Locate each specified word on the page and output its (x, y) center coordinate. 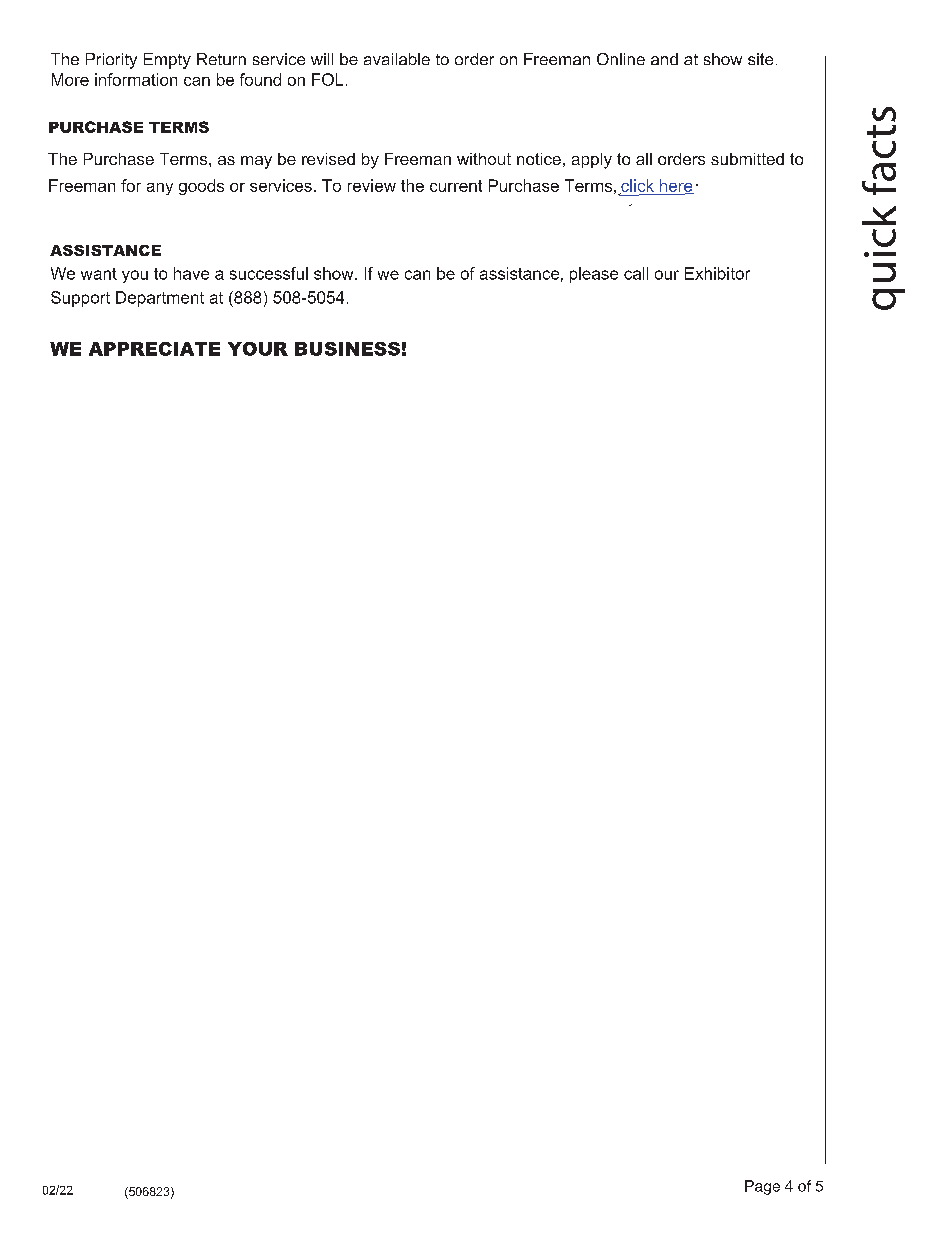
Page (762, 1187)
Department (160, 299)
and (664, 59)
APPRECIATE (154, 349)
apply (592, 161)
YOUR (258, 349)
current (456, 186)
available (397, 59)
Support (80, 299)
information (136, 79)
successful (269, 273)
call (636, 273)
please (594, 275)
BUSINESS (347, 349)
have (191, 273)
